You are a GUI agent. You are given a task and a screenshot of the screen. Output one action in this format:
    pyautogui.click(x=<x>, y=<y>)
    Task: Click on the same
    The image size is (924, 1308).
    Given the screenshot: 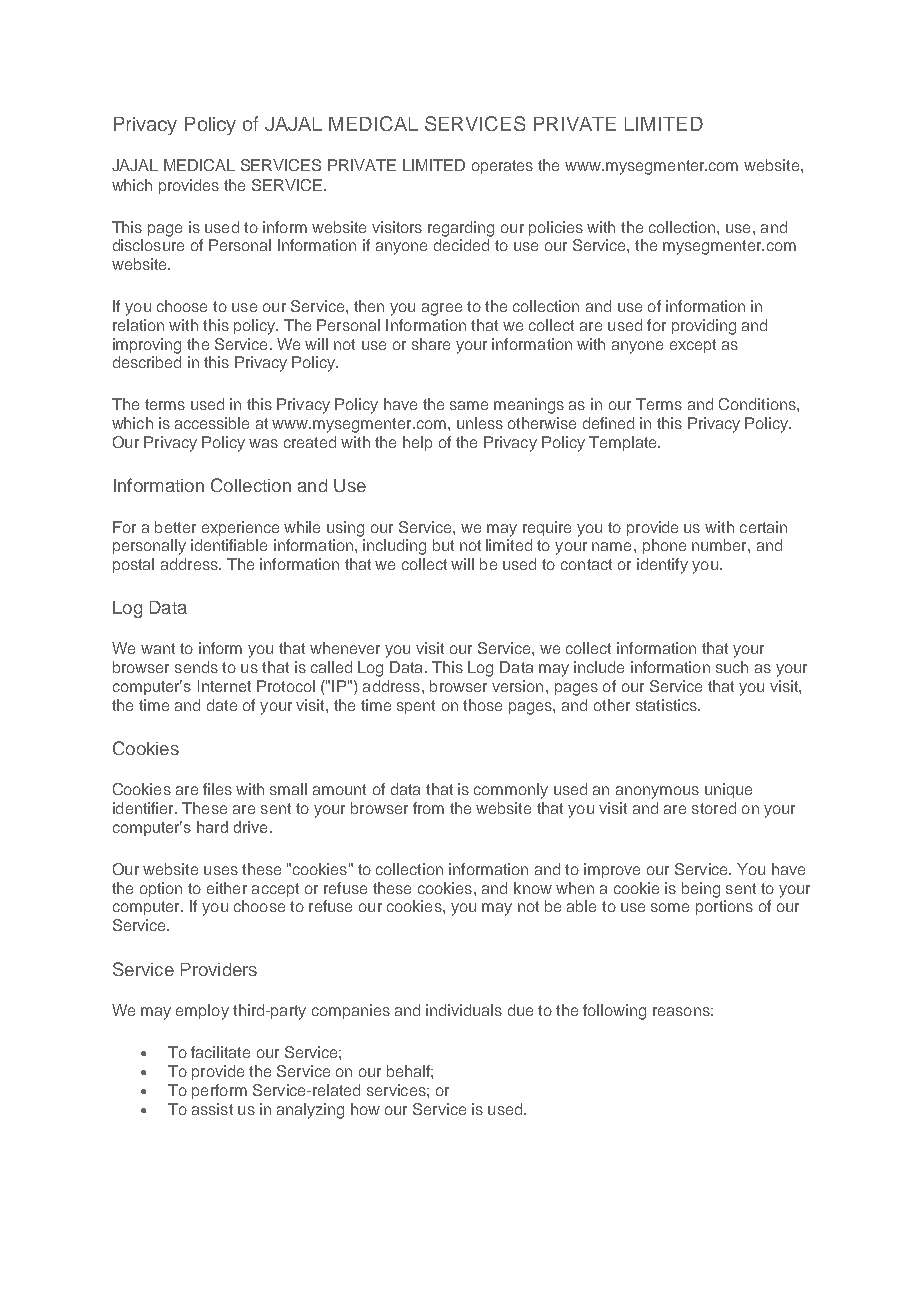 What is the action you would take?
    pyautogui.click(x=469, y=405)
